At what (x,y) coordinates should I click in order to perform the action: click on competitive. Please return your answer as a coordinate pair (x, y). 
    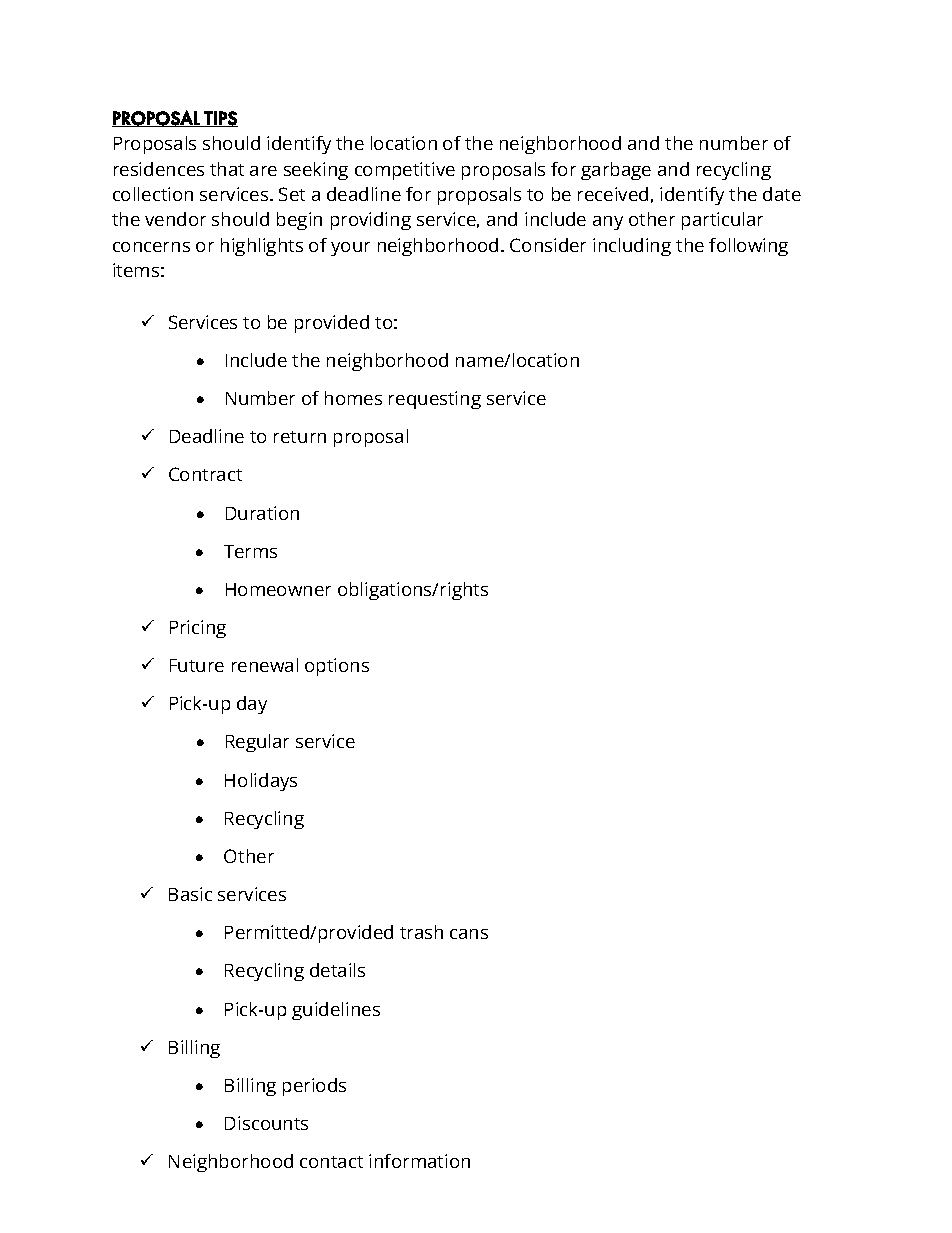
    Looking at the image, I should click on (405, 171).
